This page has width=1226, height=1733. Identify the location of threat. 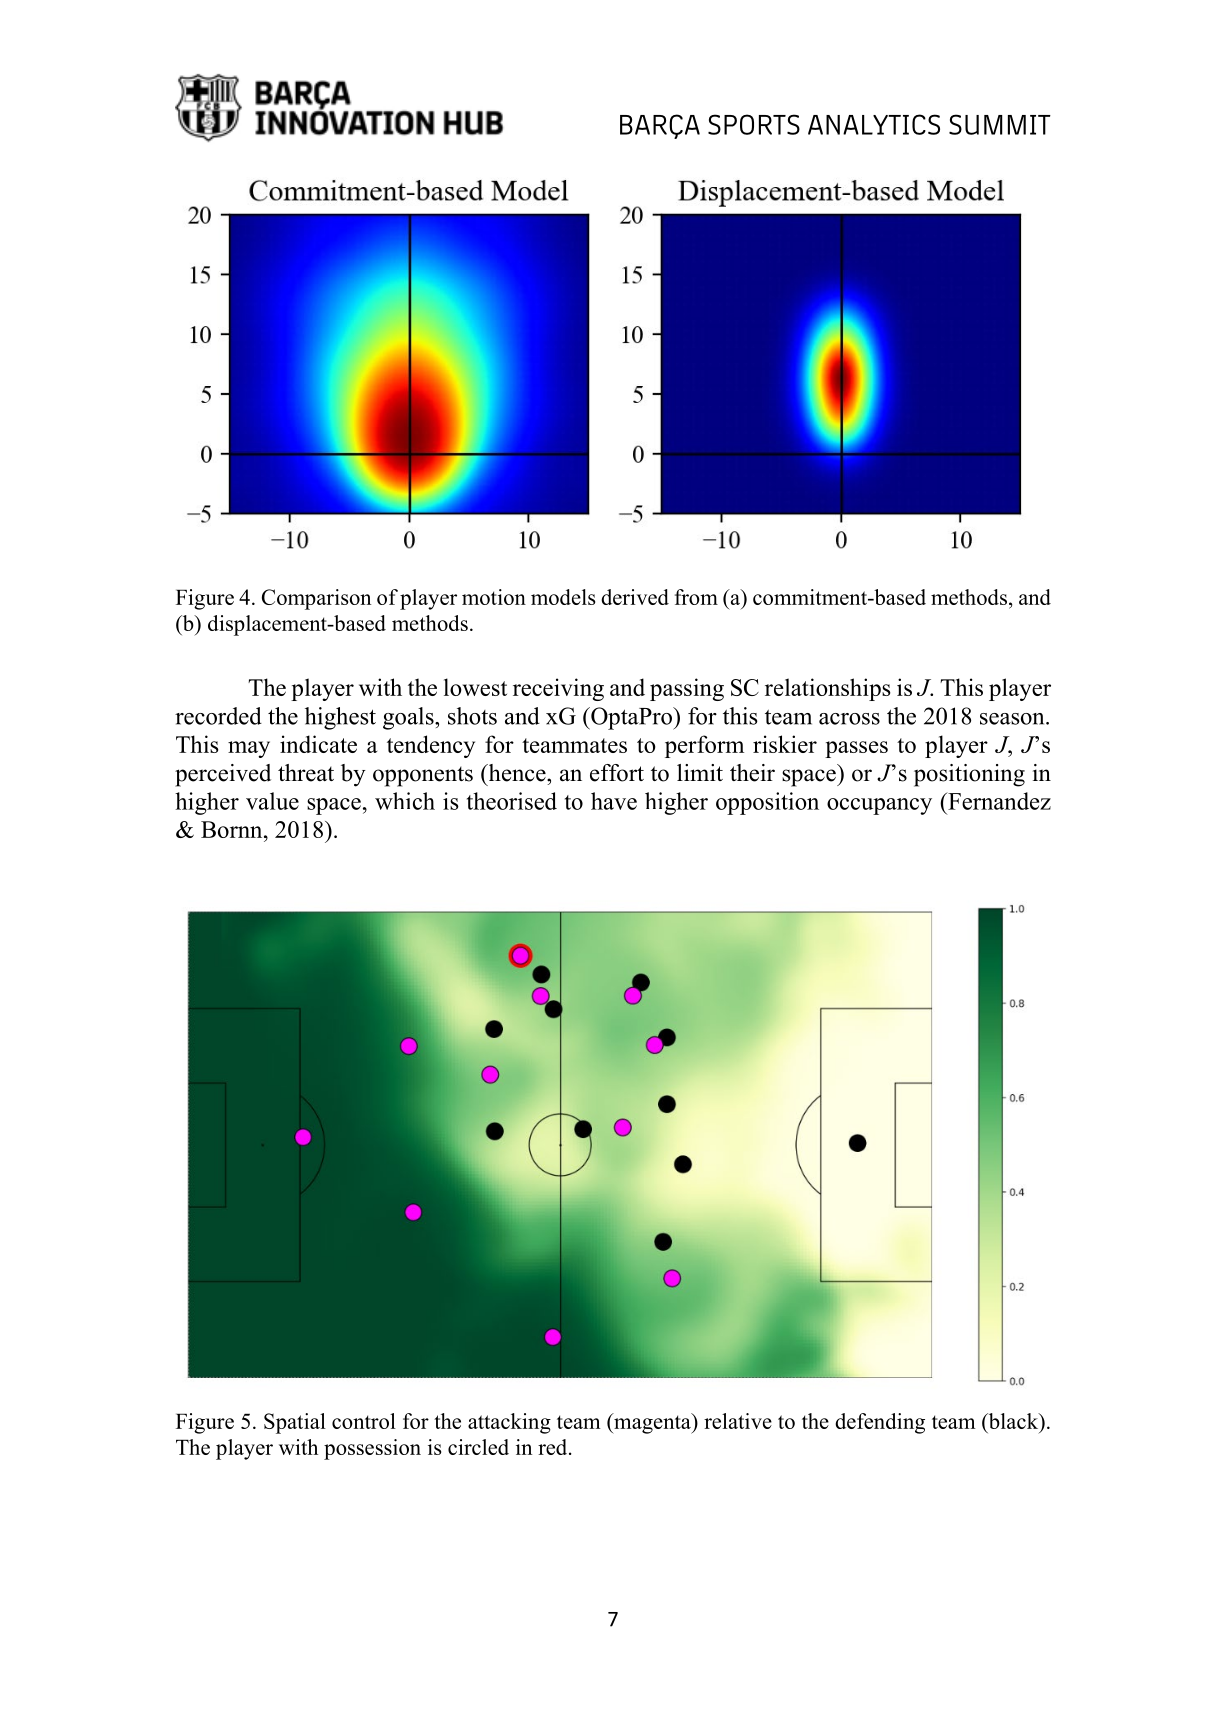
(306, 773).
